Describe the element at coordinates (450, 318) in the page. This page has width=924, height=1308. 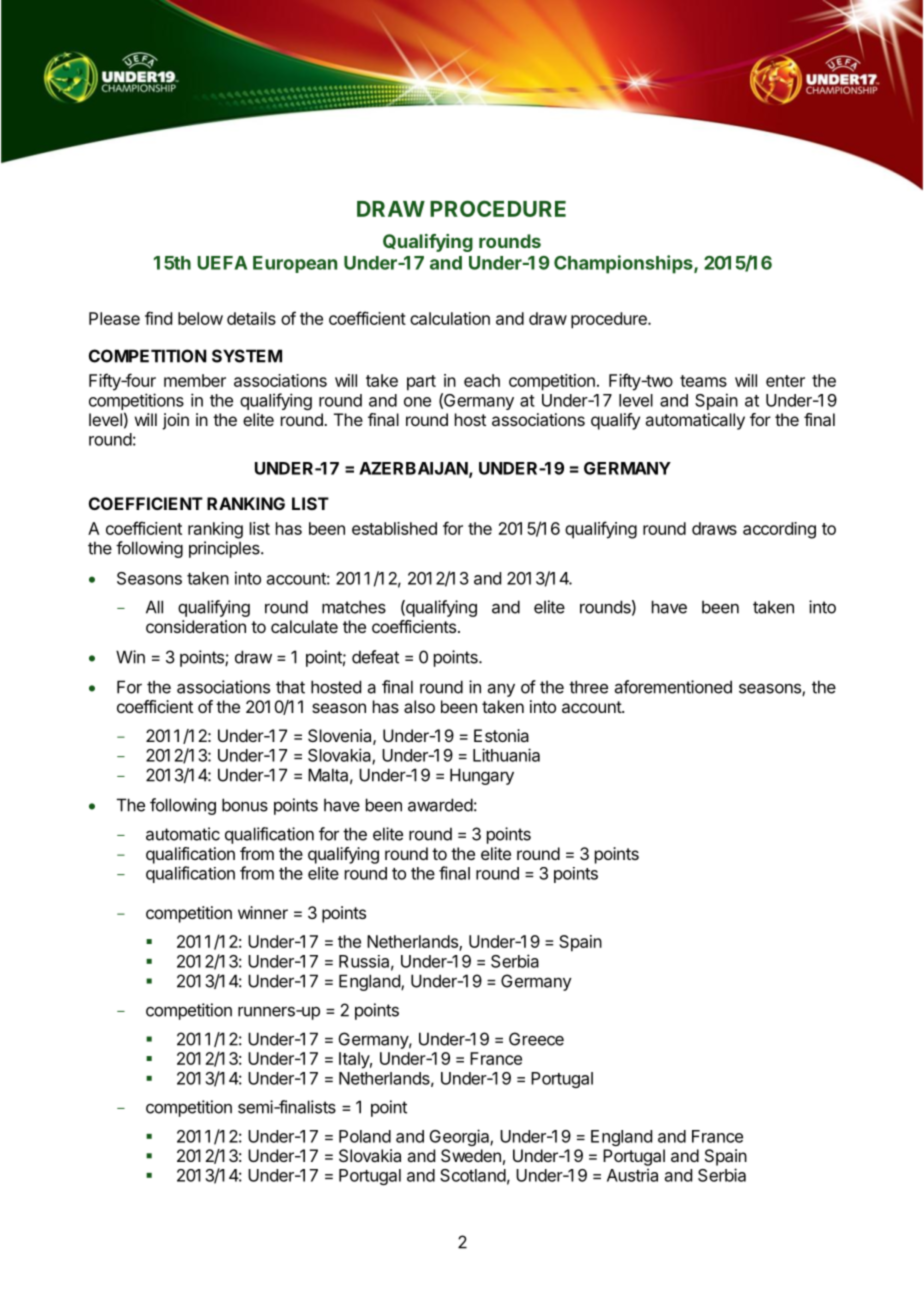
I see `calculation` at that location.
